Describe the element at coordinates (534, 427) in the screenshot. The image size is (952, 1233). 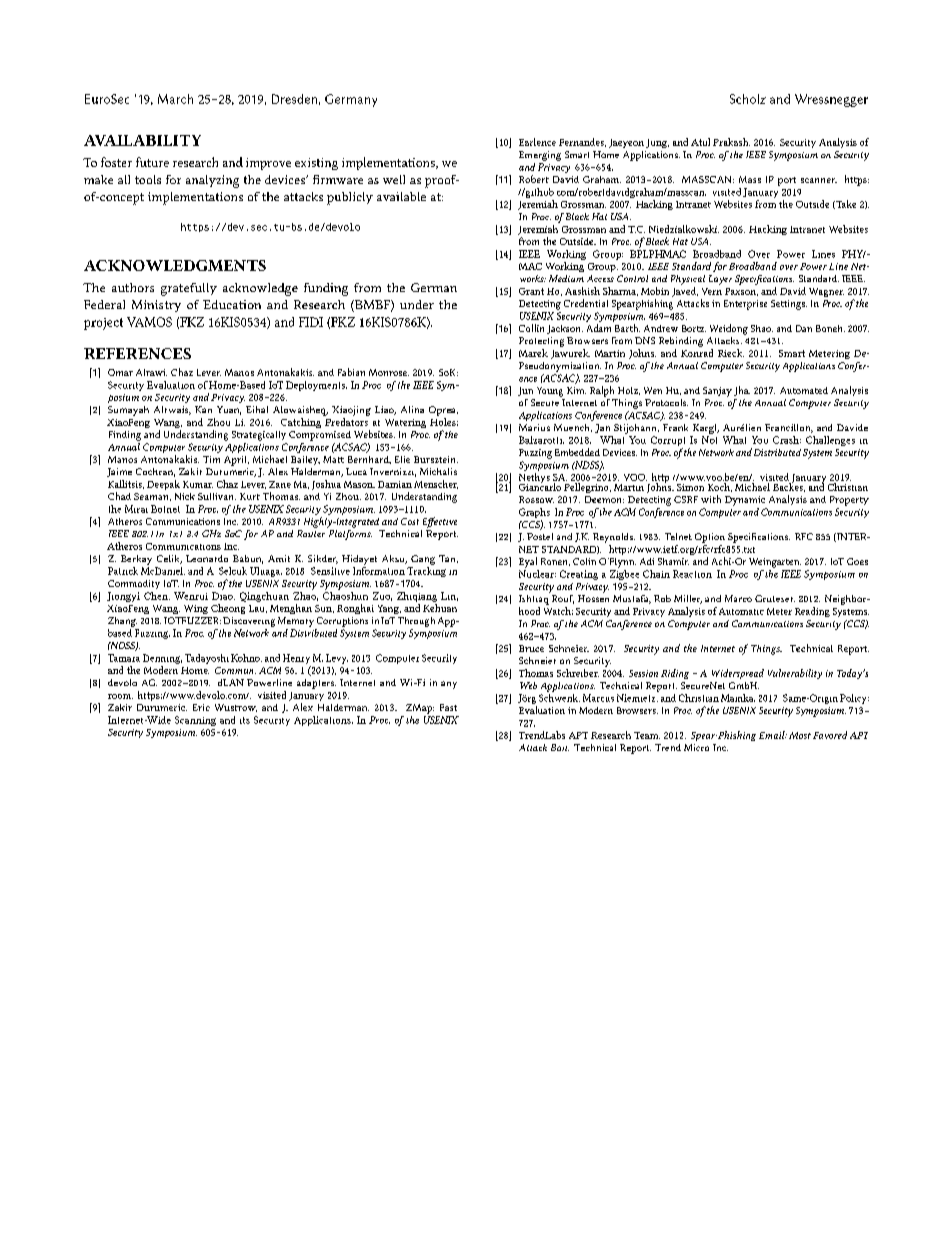
I see `Marius` at that location.
